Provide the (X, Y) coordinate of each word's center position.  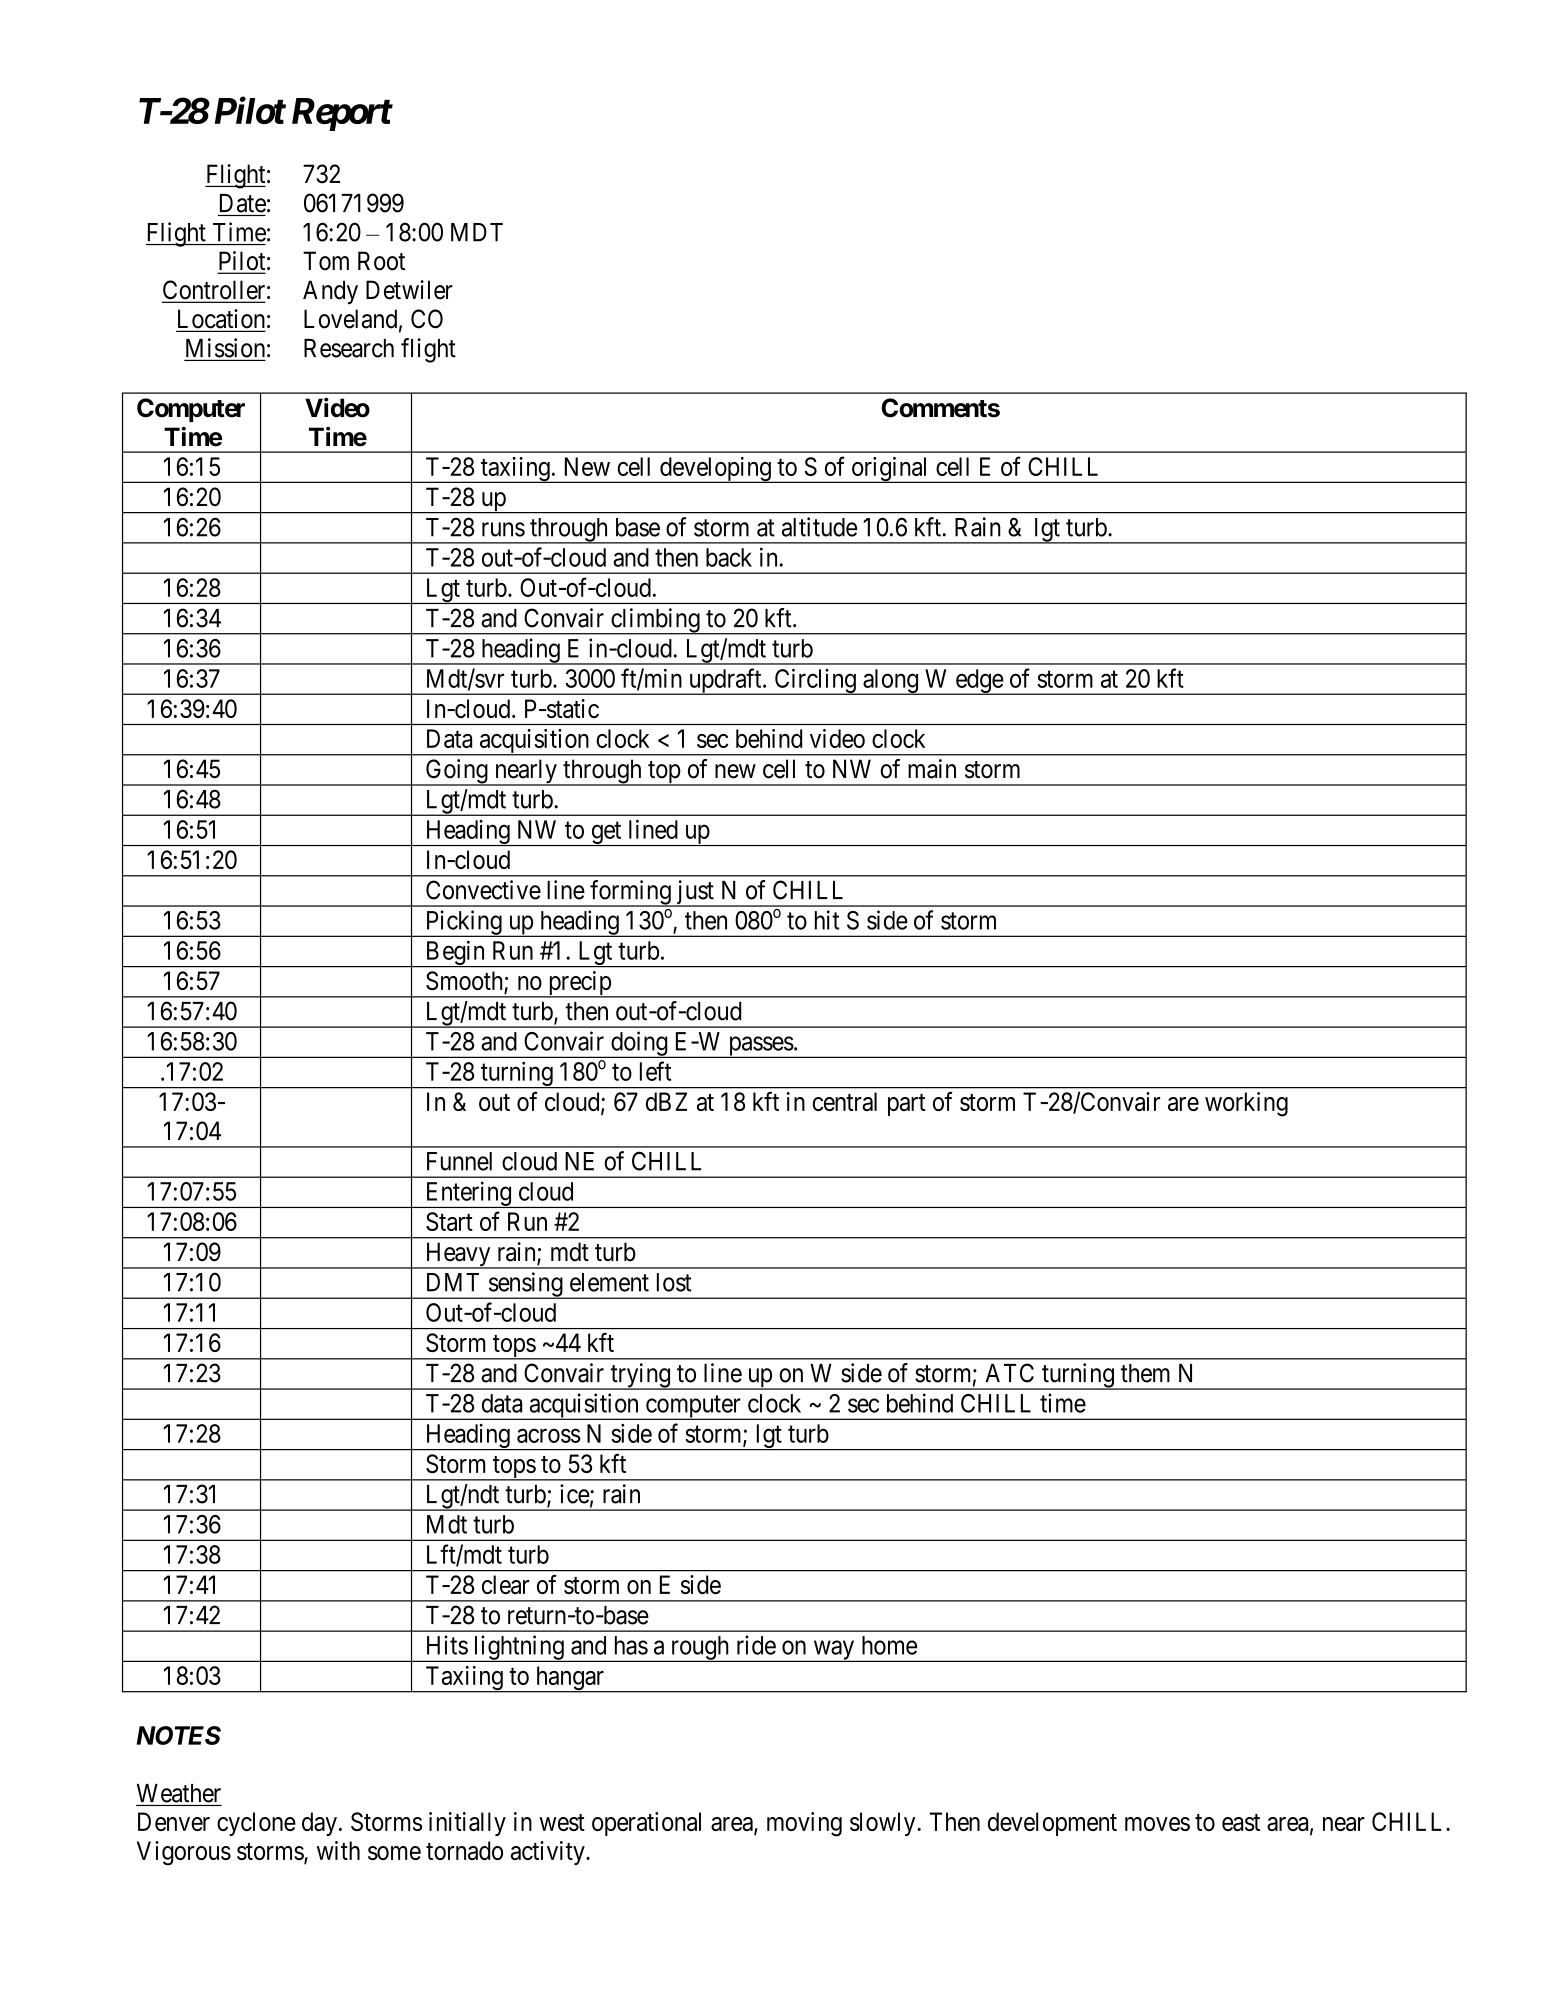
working (1246, 1104)
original (890, 470)
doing (639, 1044)
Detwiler (409, 290)
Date (243, 203)
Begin (455, 954)
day (319, 1824)
